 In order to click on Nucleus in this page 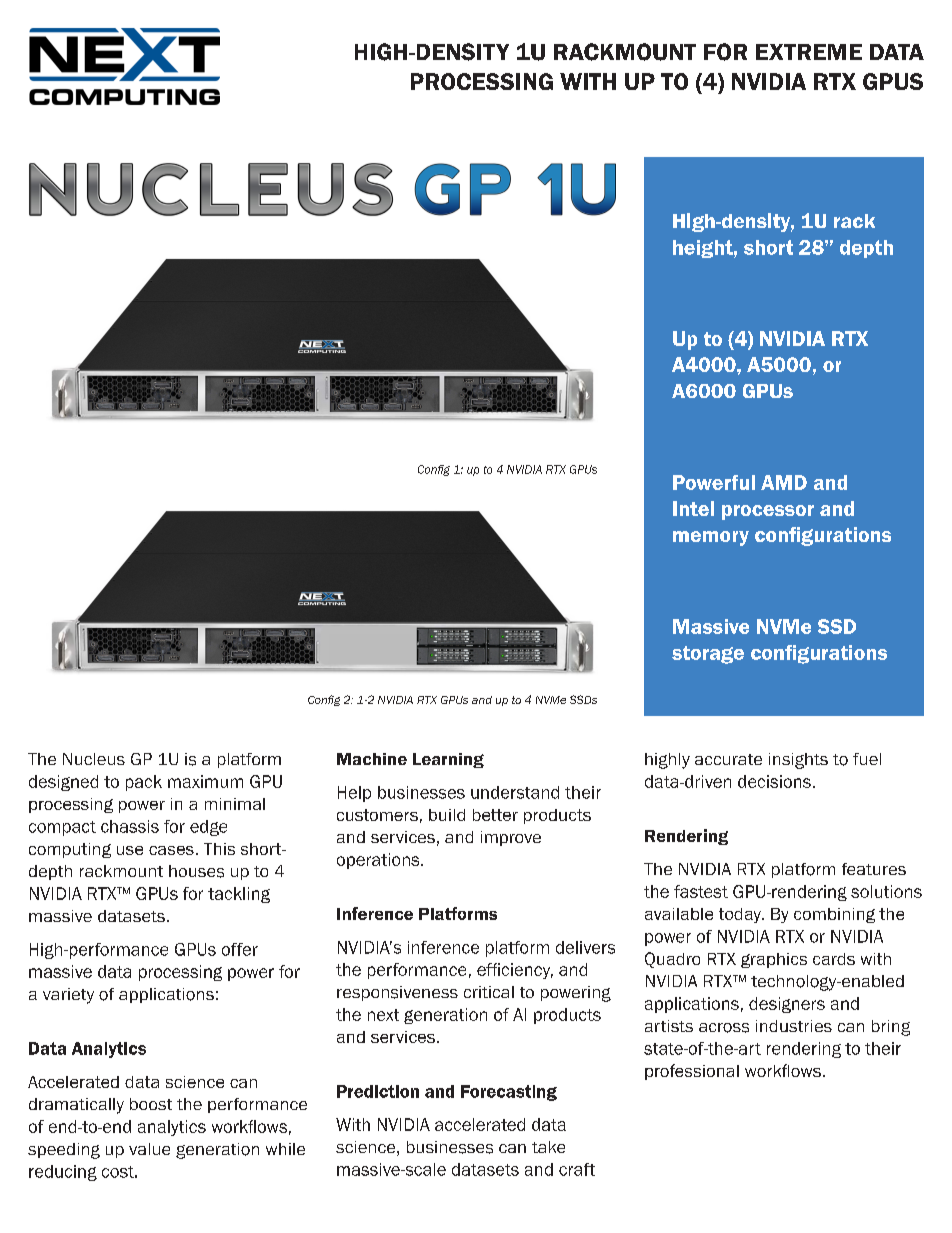, I will do `click(94, 759)`.
